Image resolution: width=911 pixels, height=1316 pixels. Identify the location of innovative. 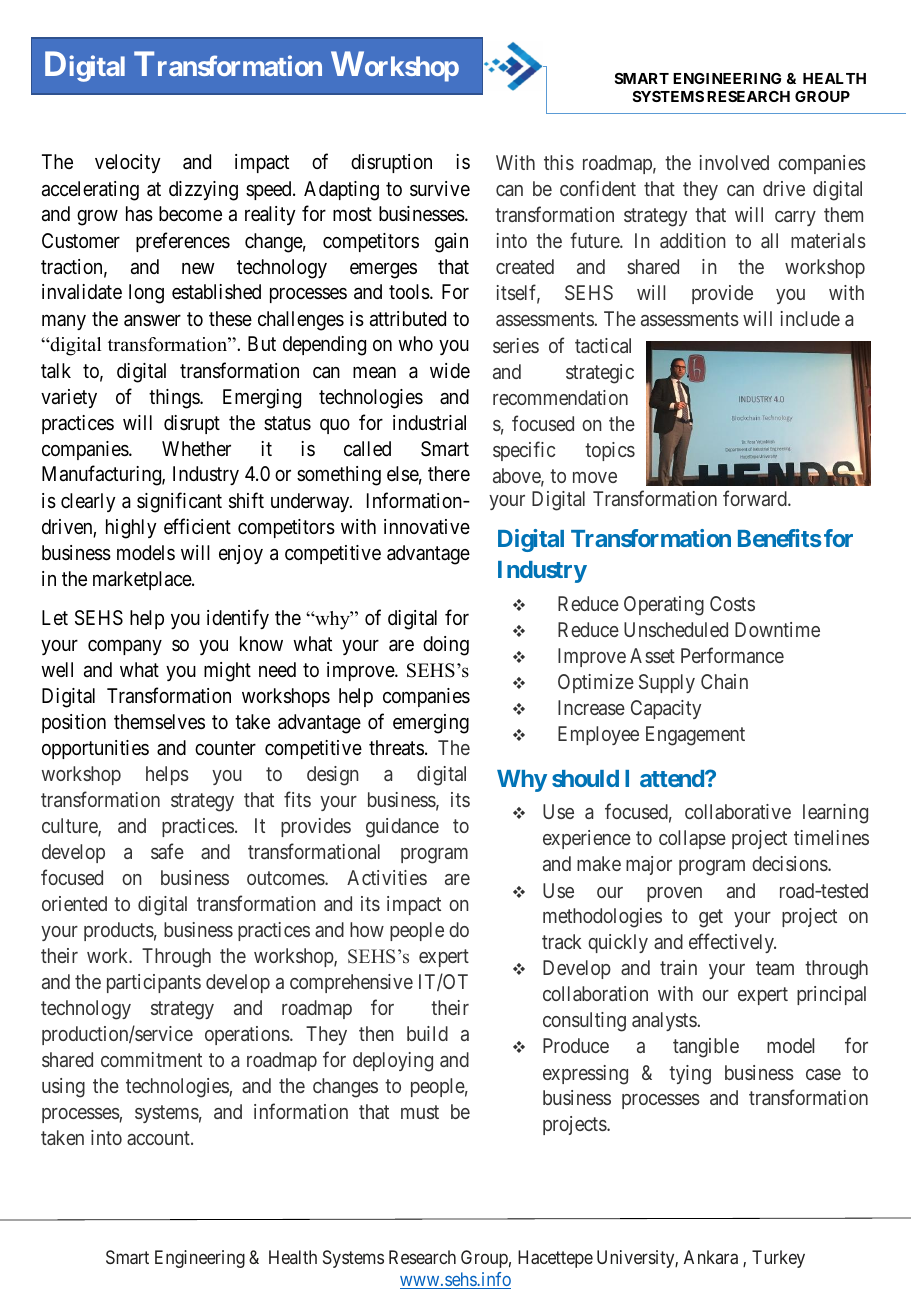
(427, 527).
